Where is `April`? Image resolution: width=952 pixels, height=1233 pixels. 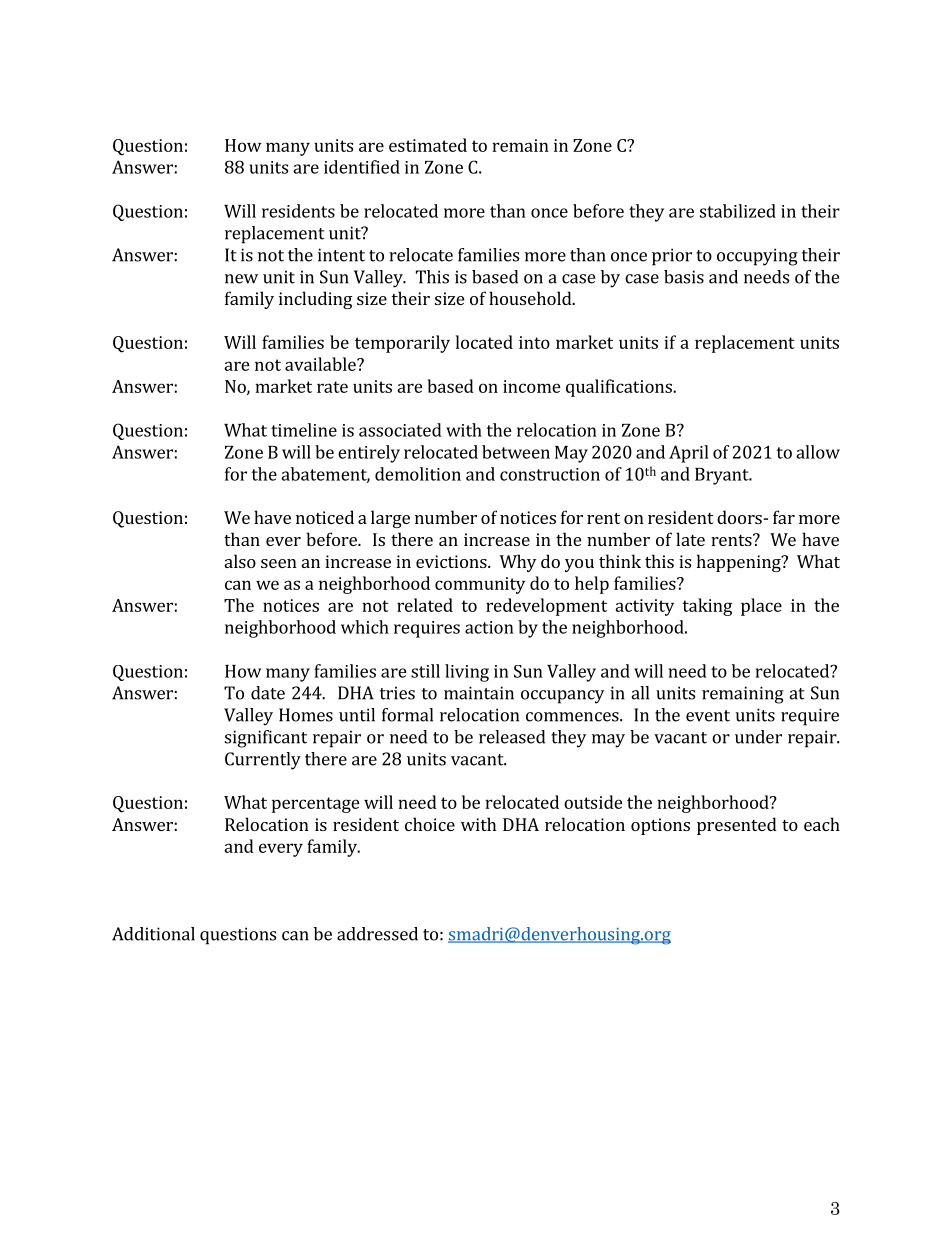 April is located at coordinates (689, 454).
